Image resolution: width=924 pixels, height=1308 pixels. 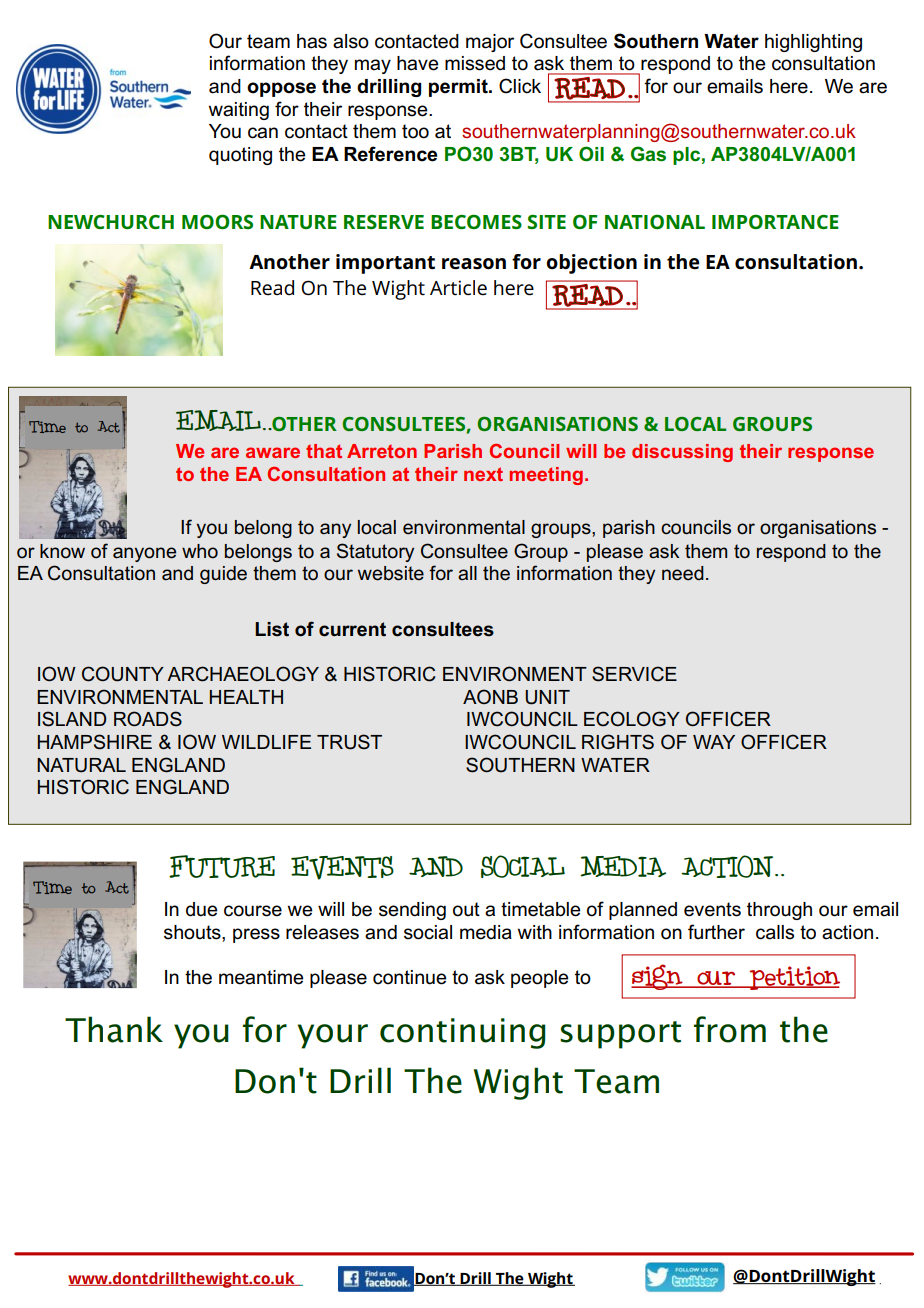 What do you see at coordinates (239, 111) in the document?
I see `waiting` at bounding box center [239, 111].
